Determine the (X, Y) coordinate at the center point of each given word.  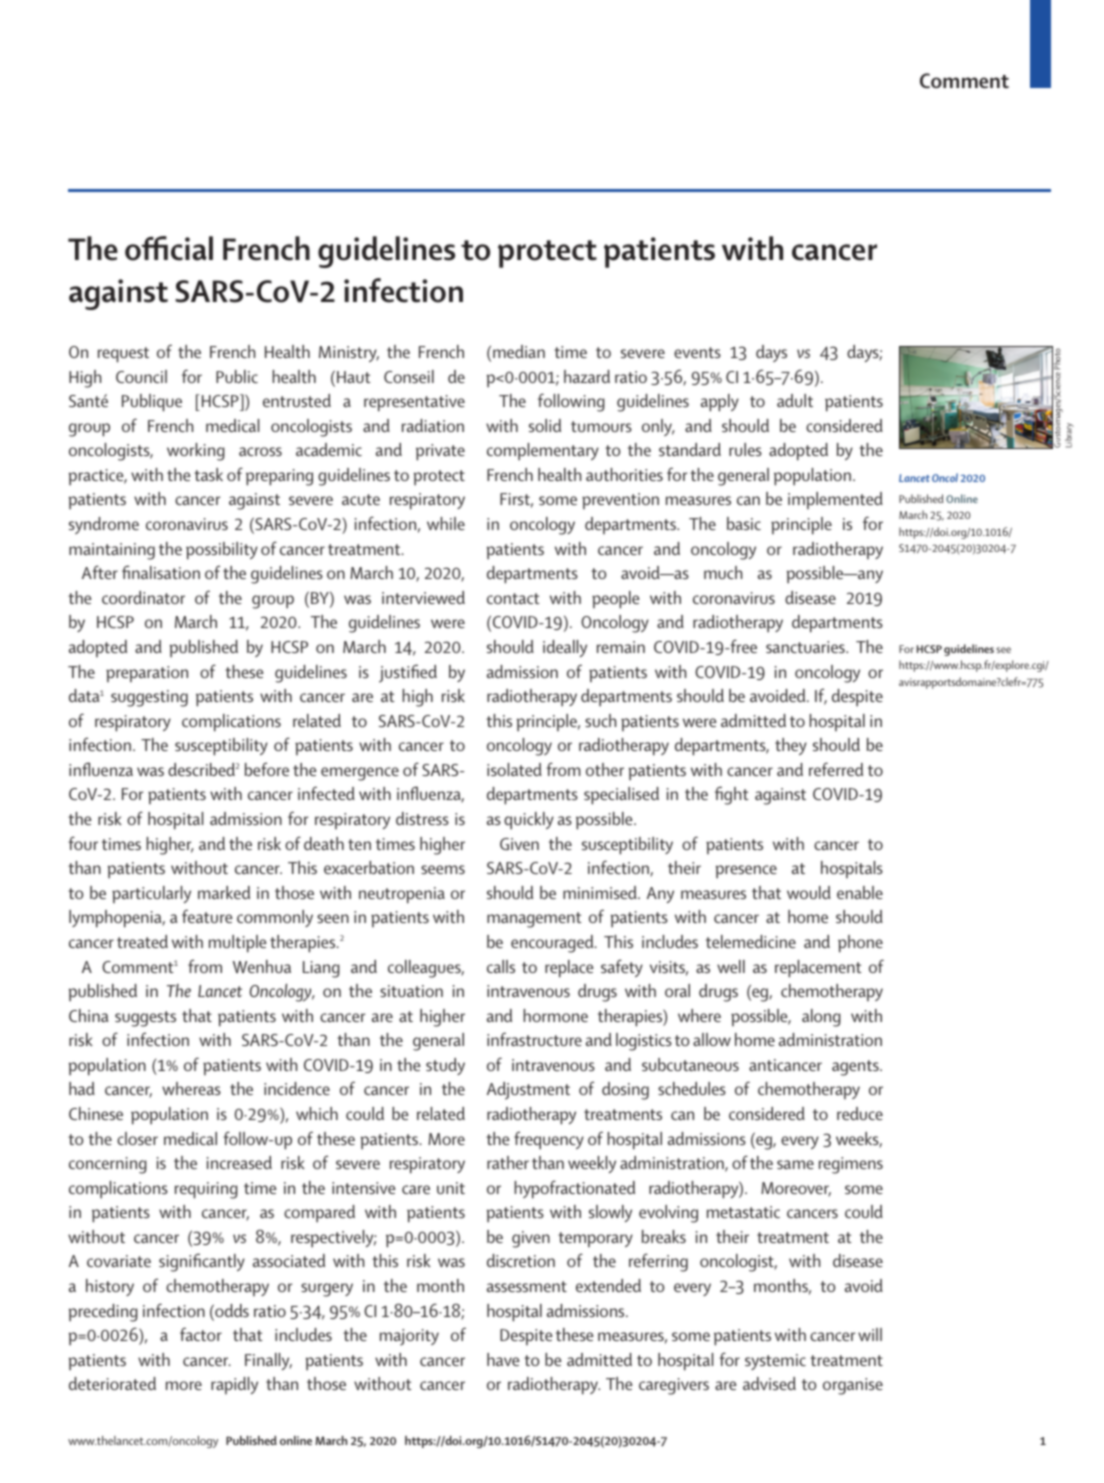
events (697, 352)
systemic (775, 1362)
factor (201, 1334)
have (503, 1359)
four (83, 843)
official (169, 248)
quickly (529, 821)
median (519, 351)
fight (732, 795)
